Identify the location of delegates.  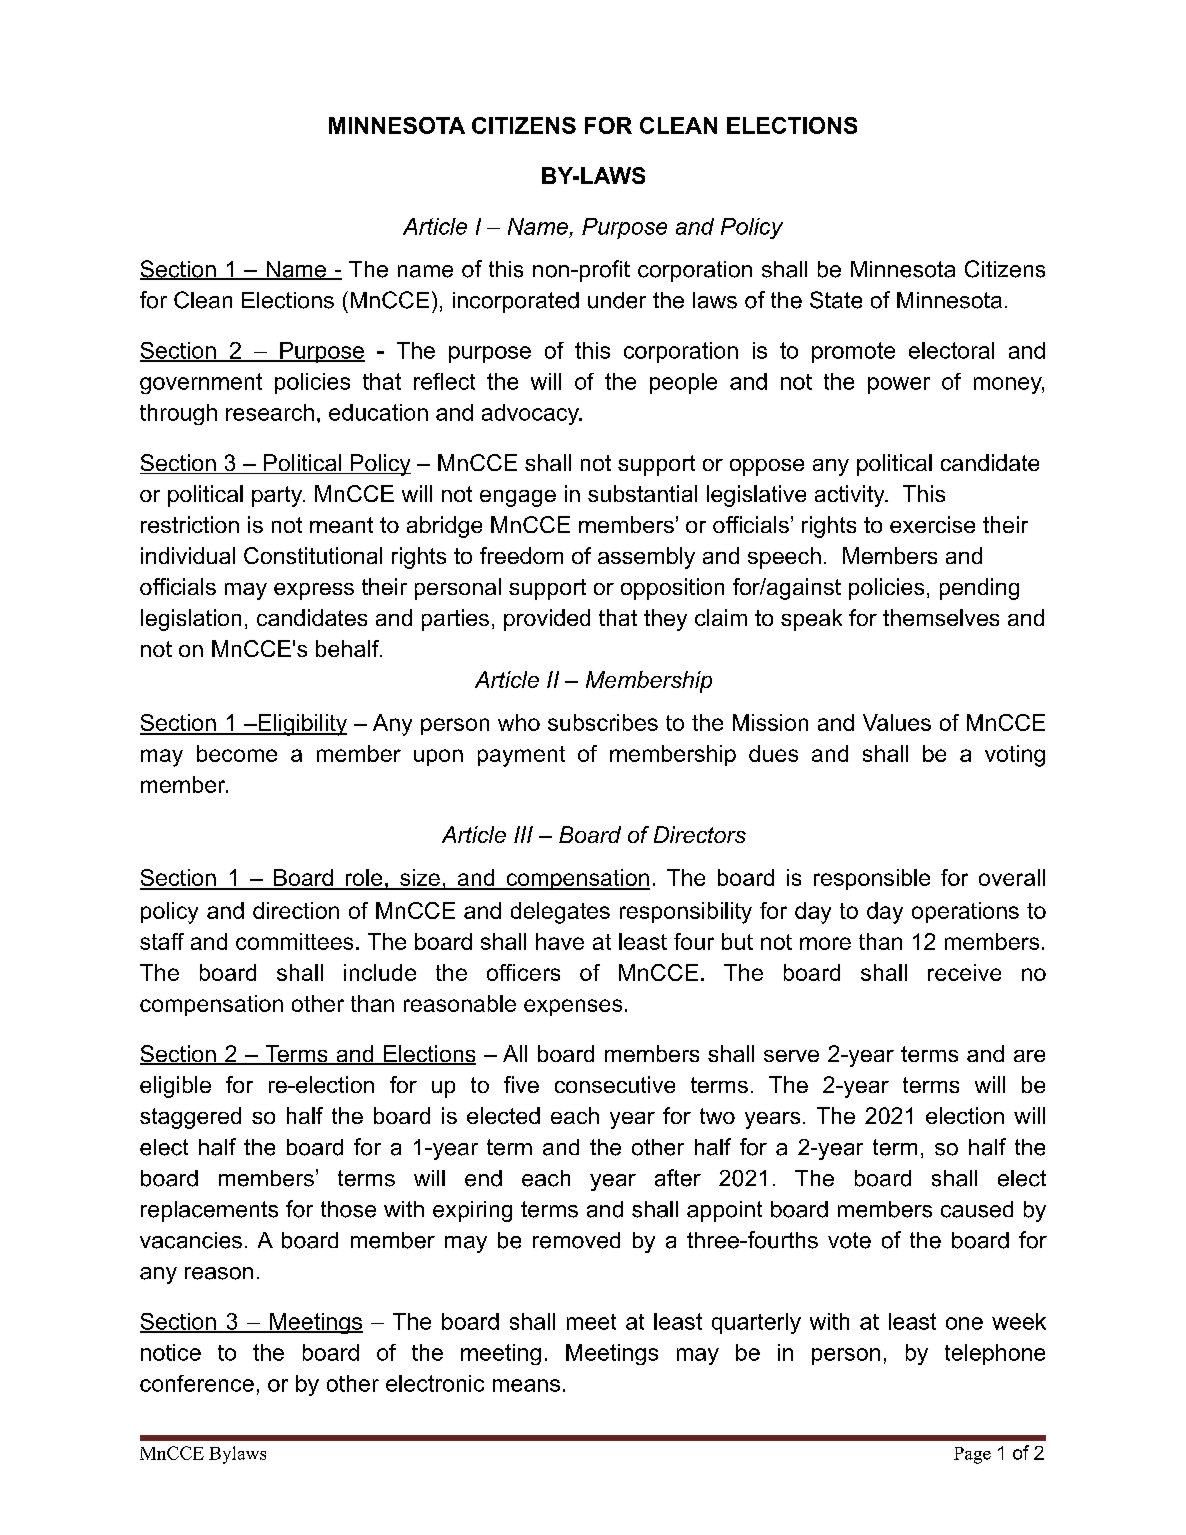
(560, 913).
